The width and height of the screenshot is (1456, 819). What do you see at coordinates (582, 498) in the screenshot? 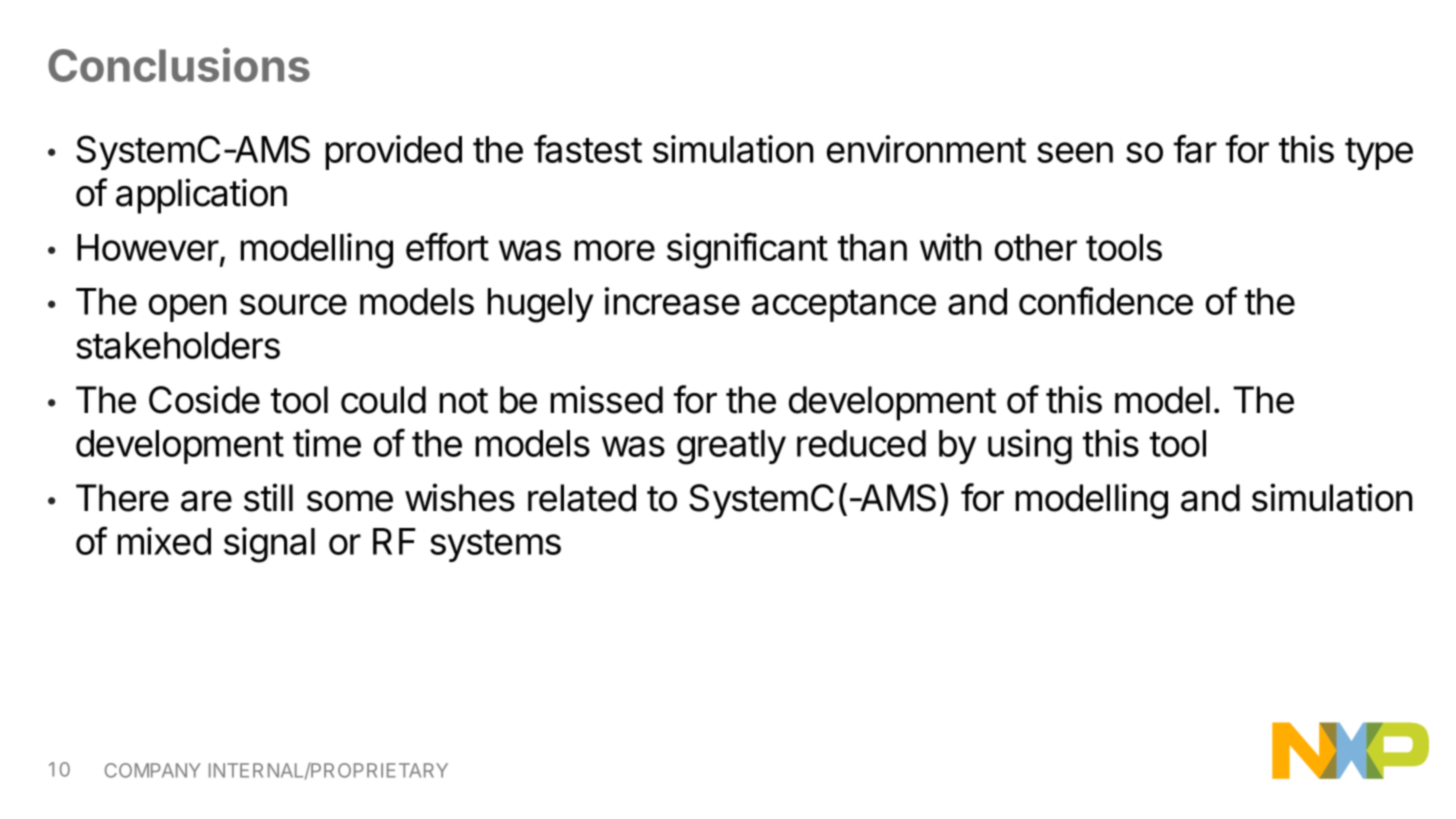
I see `related` at bounding box center [582, 498].
